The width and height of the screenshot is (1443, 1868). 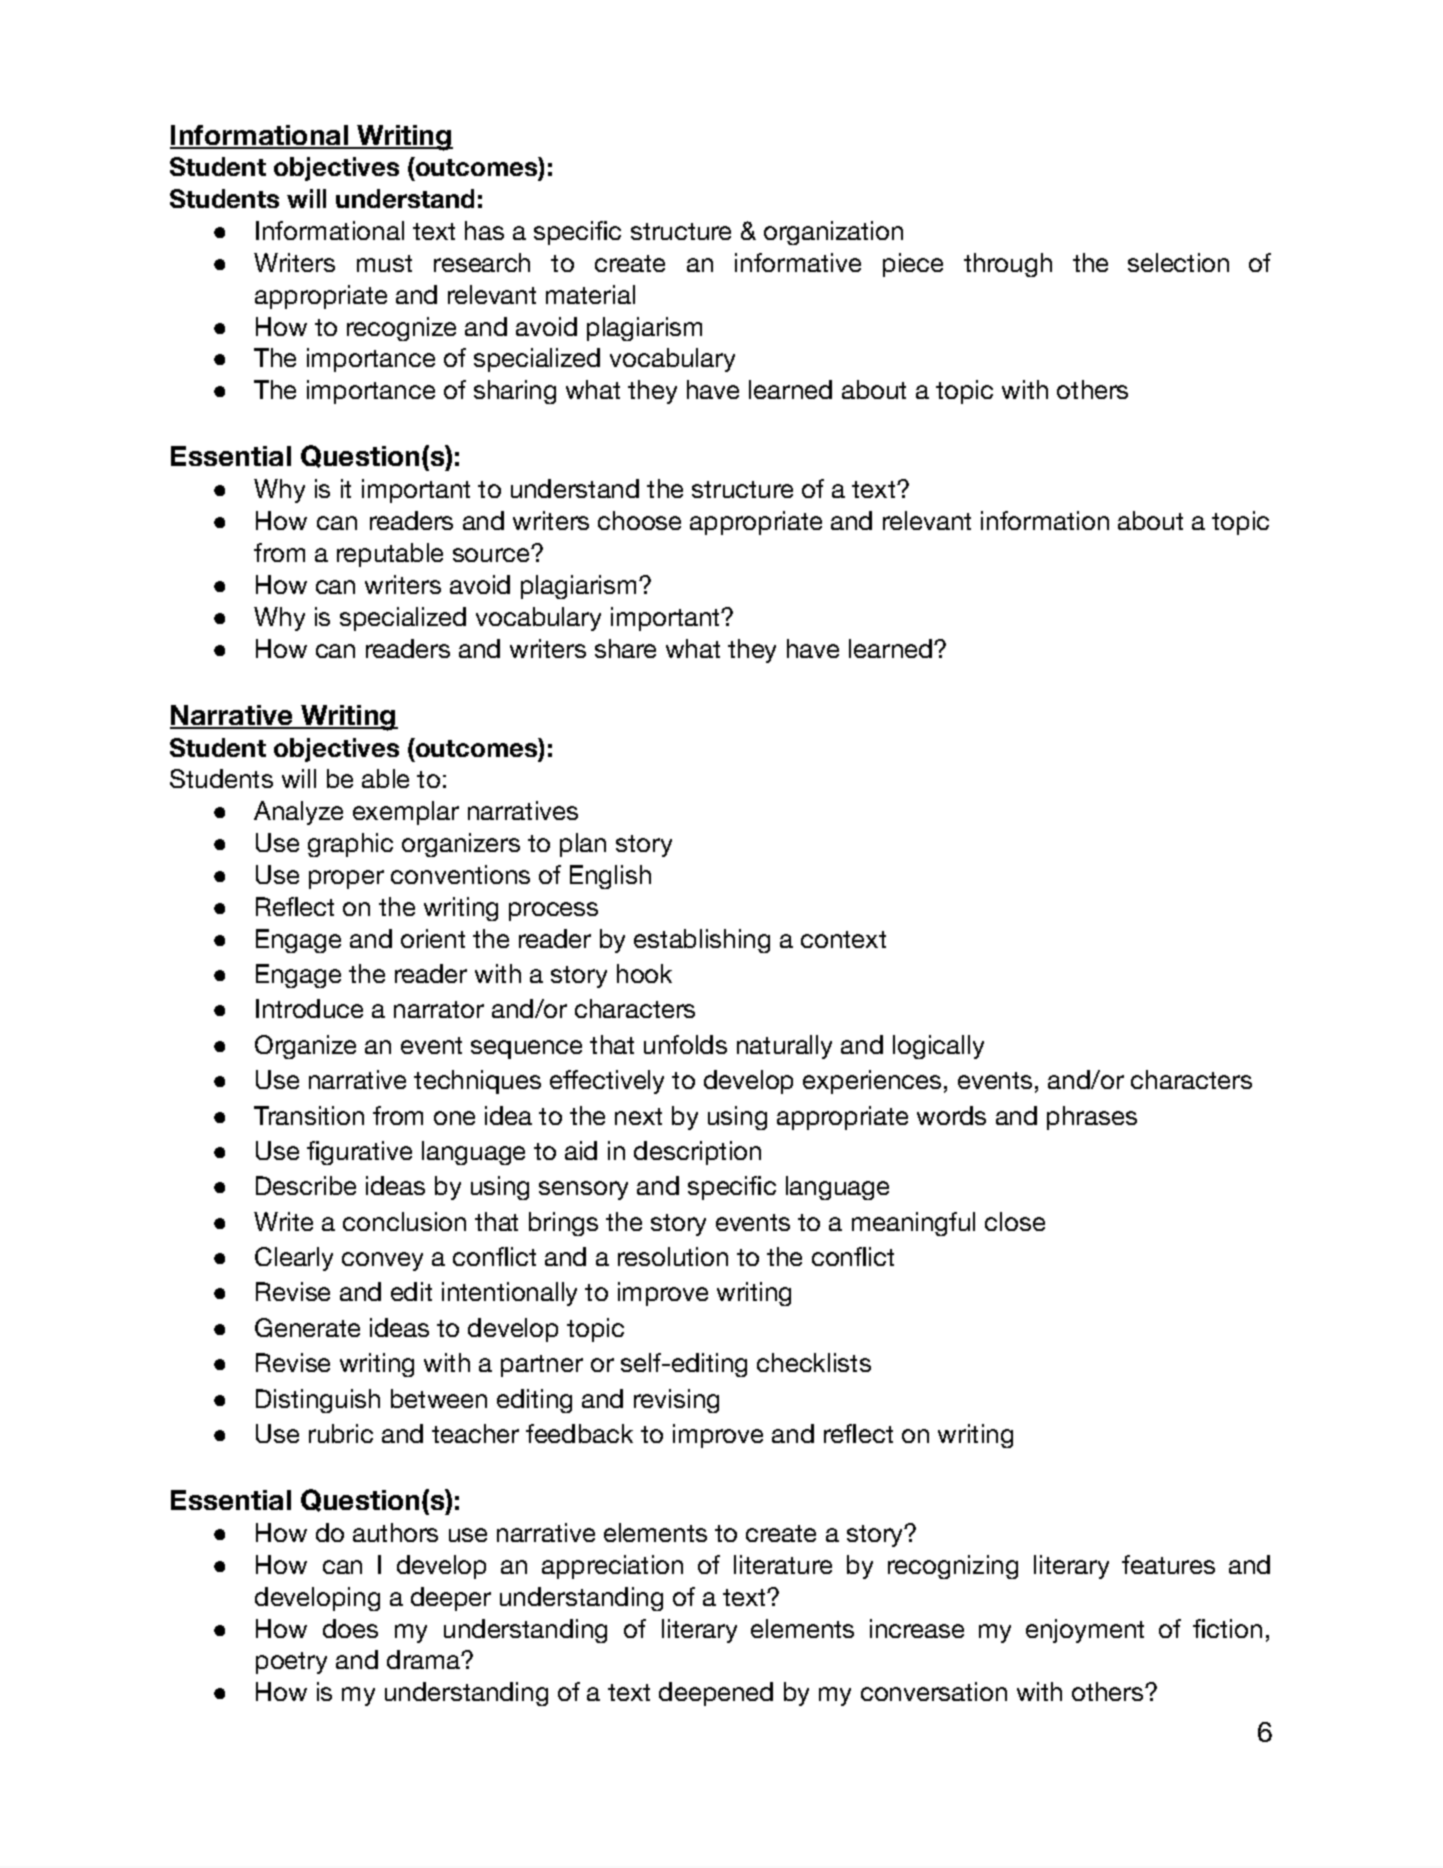 I want to click on must, so click(x=384, y=263).
